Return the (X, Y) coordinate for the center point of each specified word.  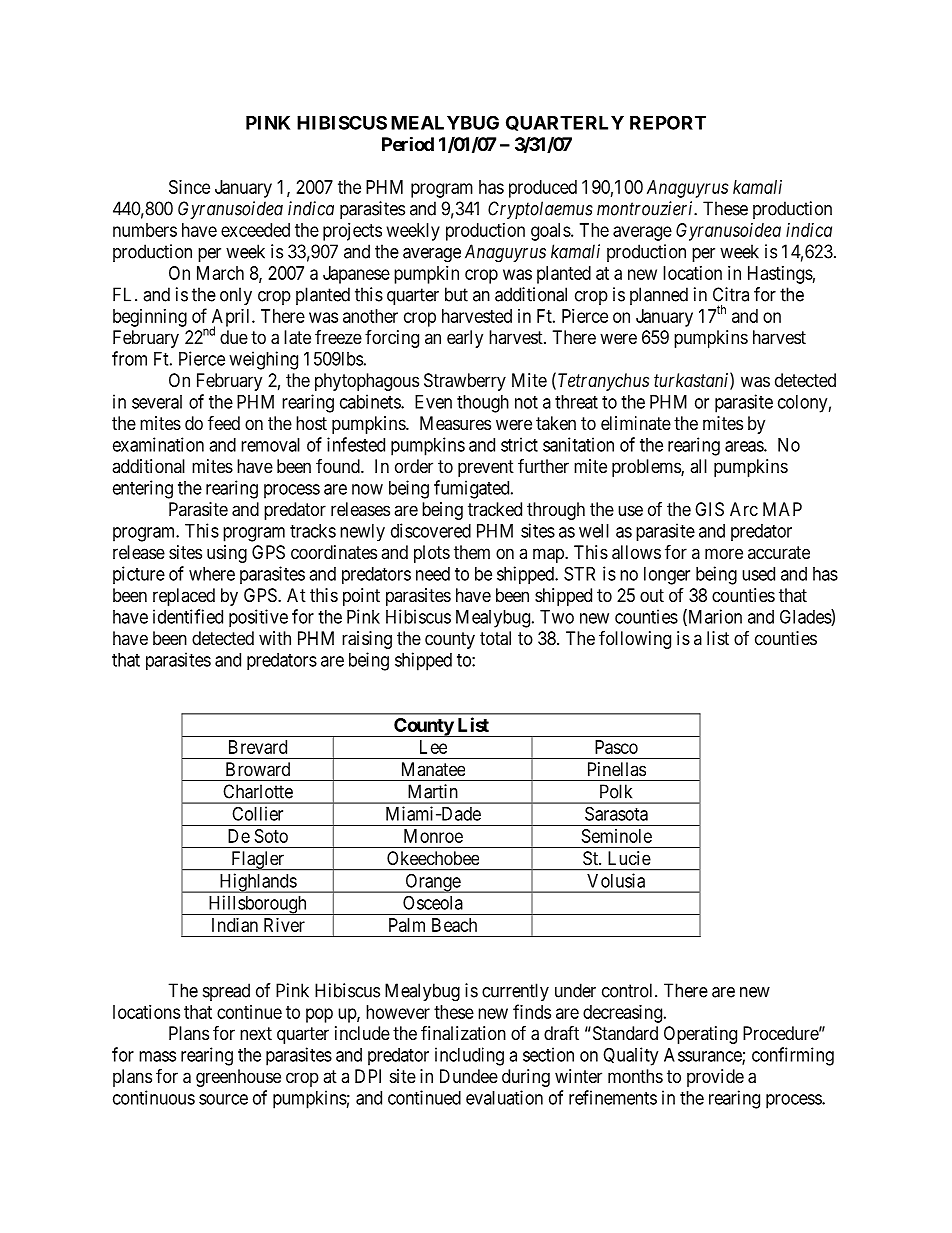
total (495, 638)
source (223, 1099)
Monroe (433, 836)
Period (408, 143)
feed (224, 422)
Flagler (258, 861)
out (652, 595)
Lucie (629, 858)
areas (745, 446)
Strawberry (465, 382)
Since (189, 187)
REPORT (668, 122)
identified (188, 616)
